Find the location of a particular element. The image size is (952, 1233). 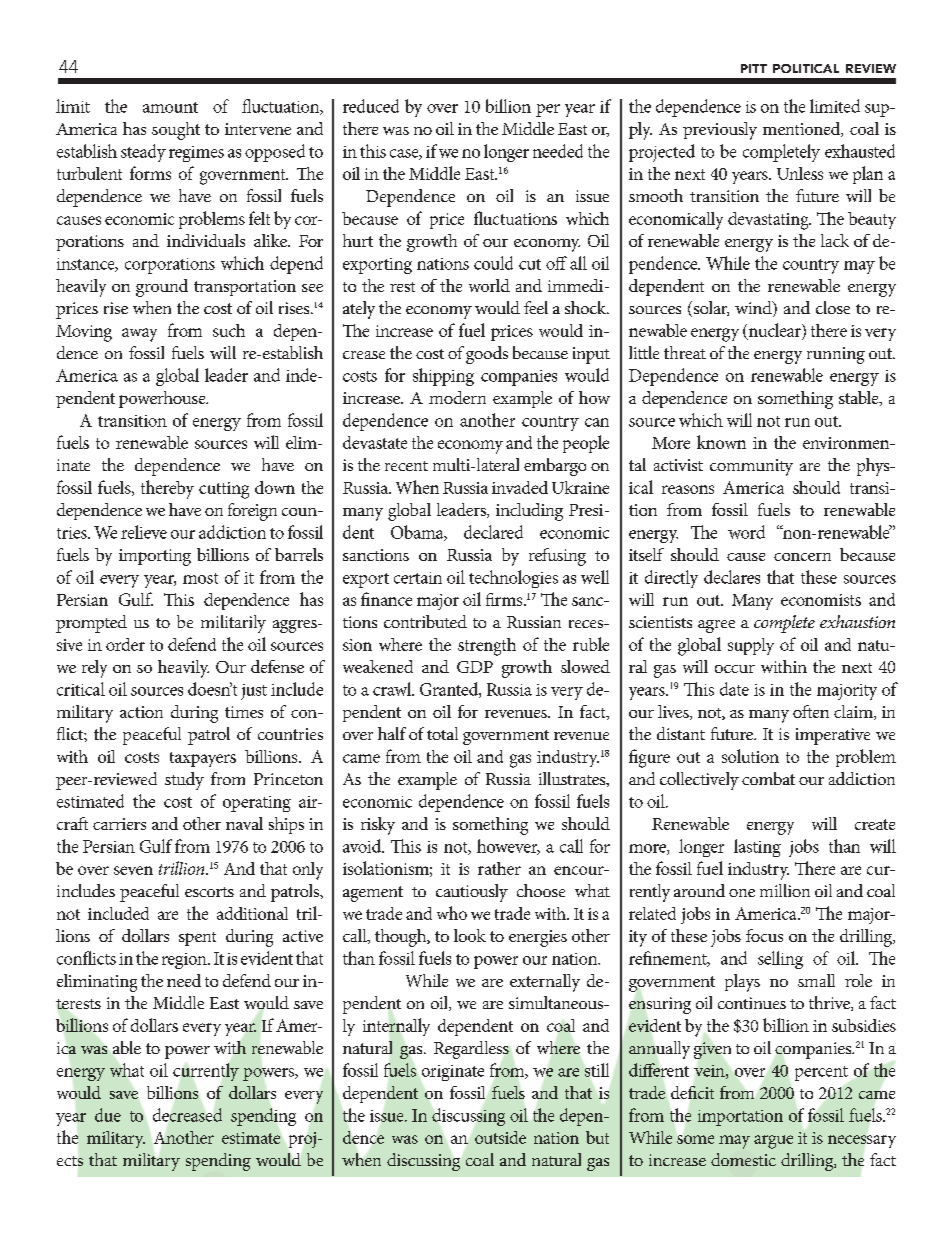

reduced is located at coordinates (371, 106).
